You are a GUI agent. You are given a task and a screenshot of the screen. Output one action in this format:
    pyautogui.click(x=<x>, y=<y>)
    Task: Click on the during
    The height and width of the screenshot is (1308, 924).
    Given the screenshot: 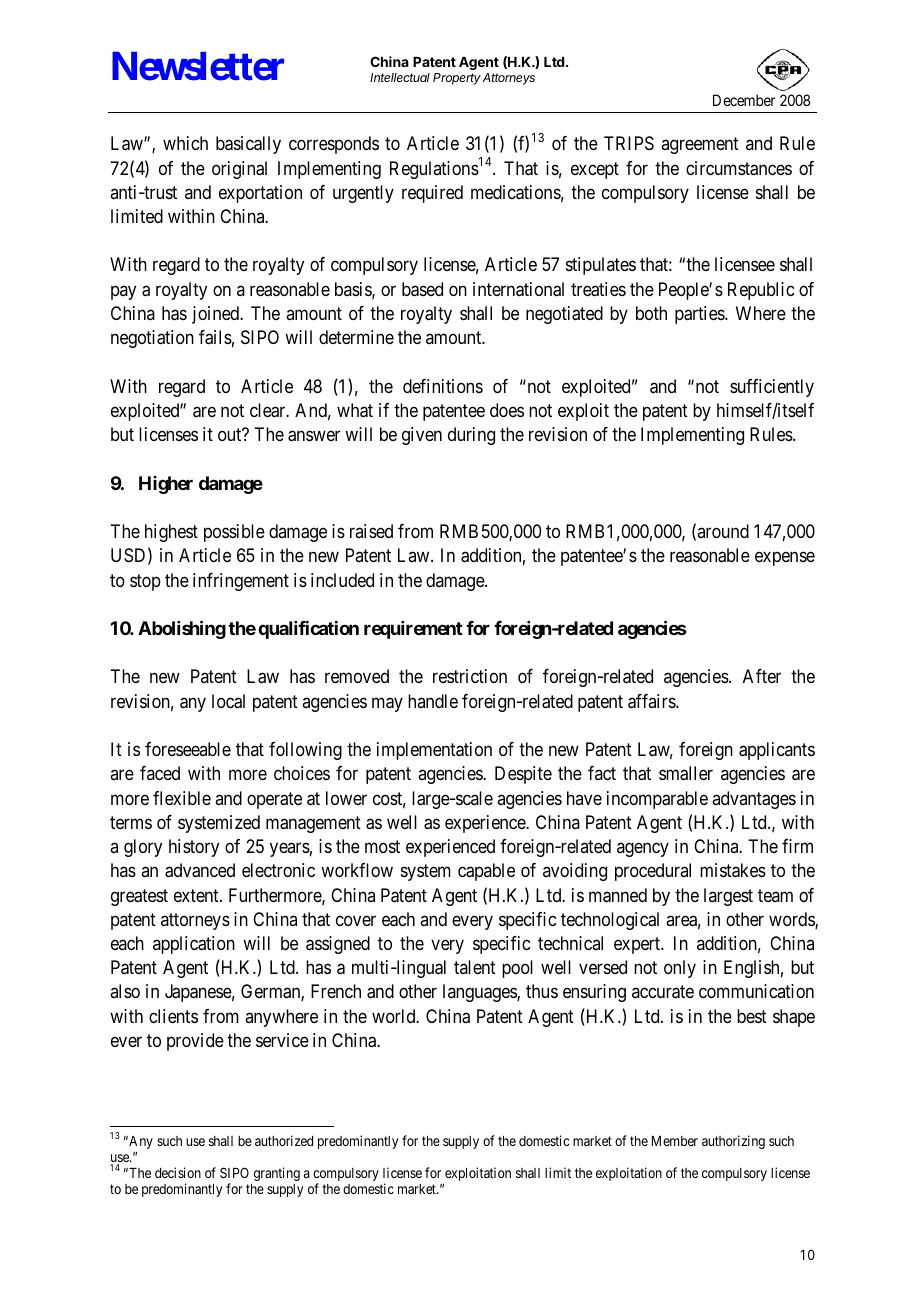 What is the action you would take?
    pyautogui.click(x=471, y=436)
